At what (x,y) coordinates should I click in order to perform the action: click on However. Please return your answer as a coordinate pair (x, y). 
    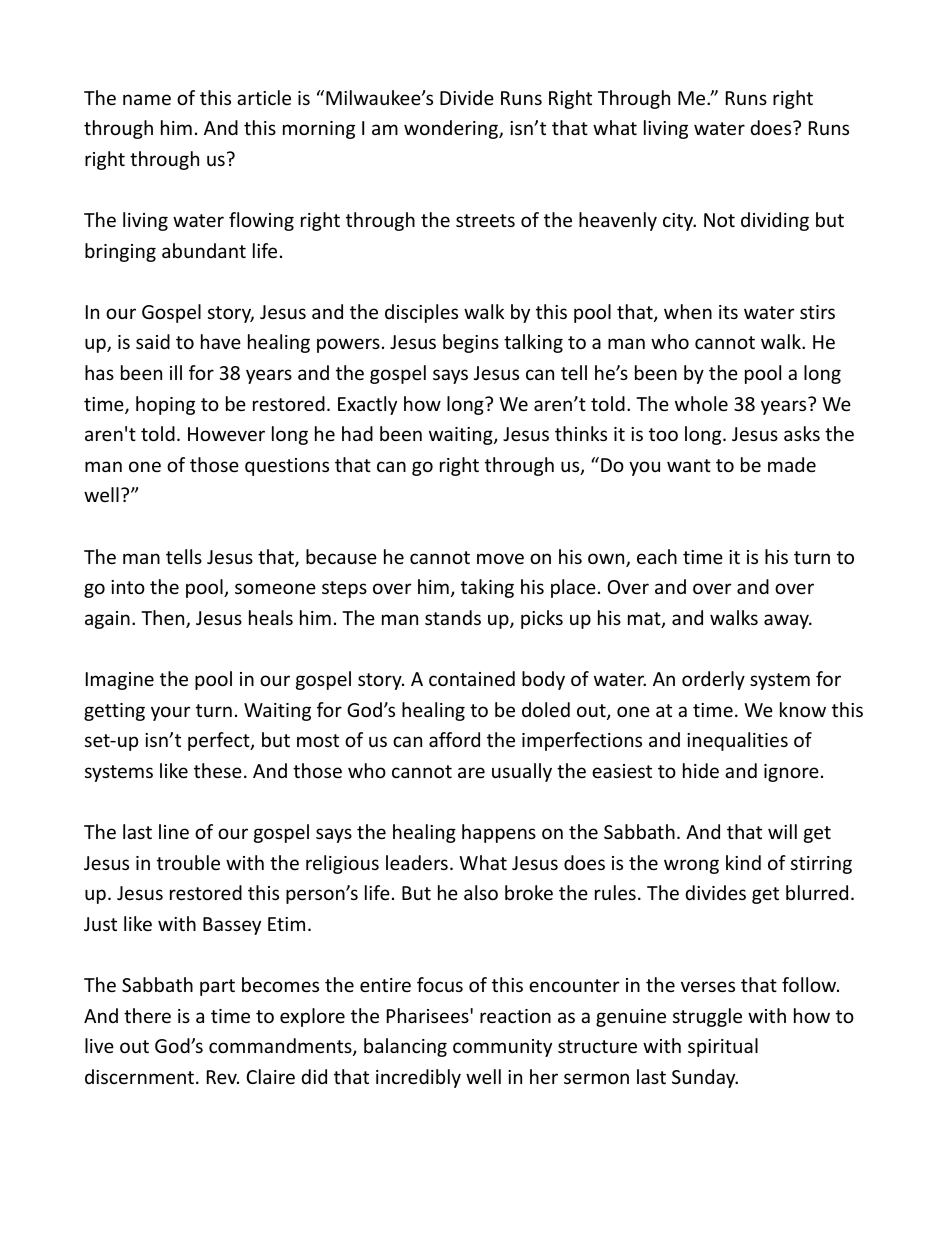
    Looking at the image, I should click on (226, 434).
